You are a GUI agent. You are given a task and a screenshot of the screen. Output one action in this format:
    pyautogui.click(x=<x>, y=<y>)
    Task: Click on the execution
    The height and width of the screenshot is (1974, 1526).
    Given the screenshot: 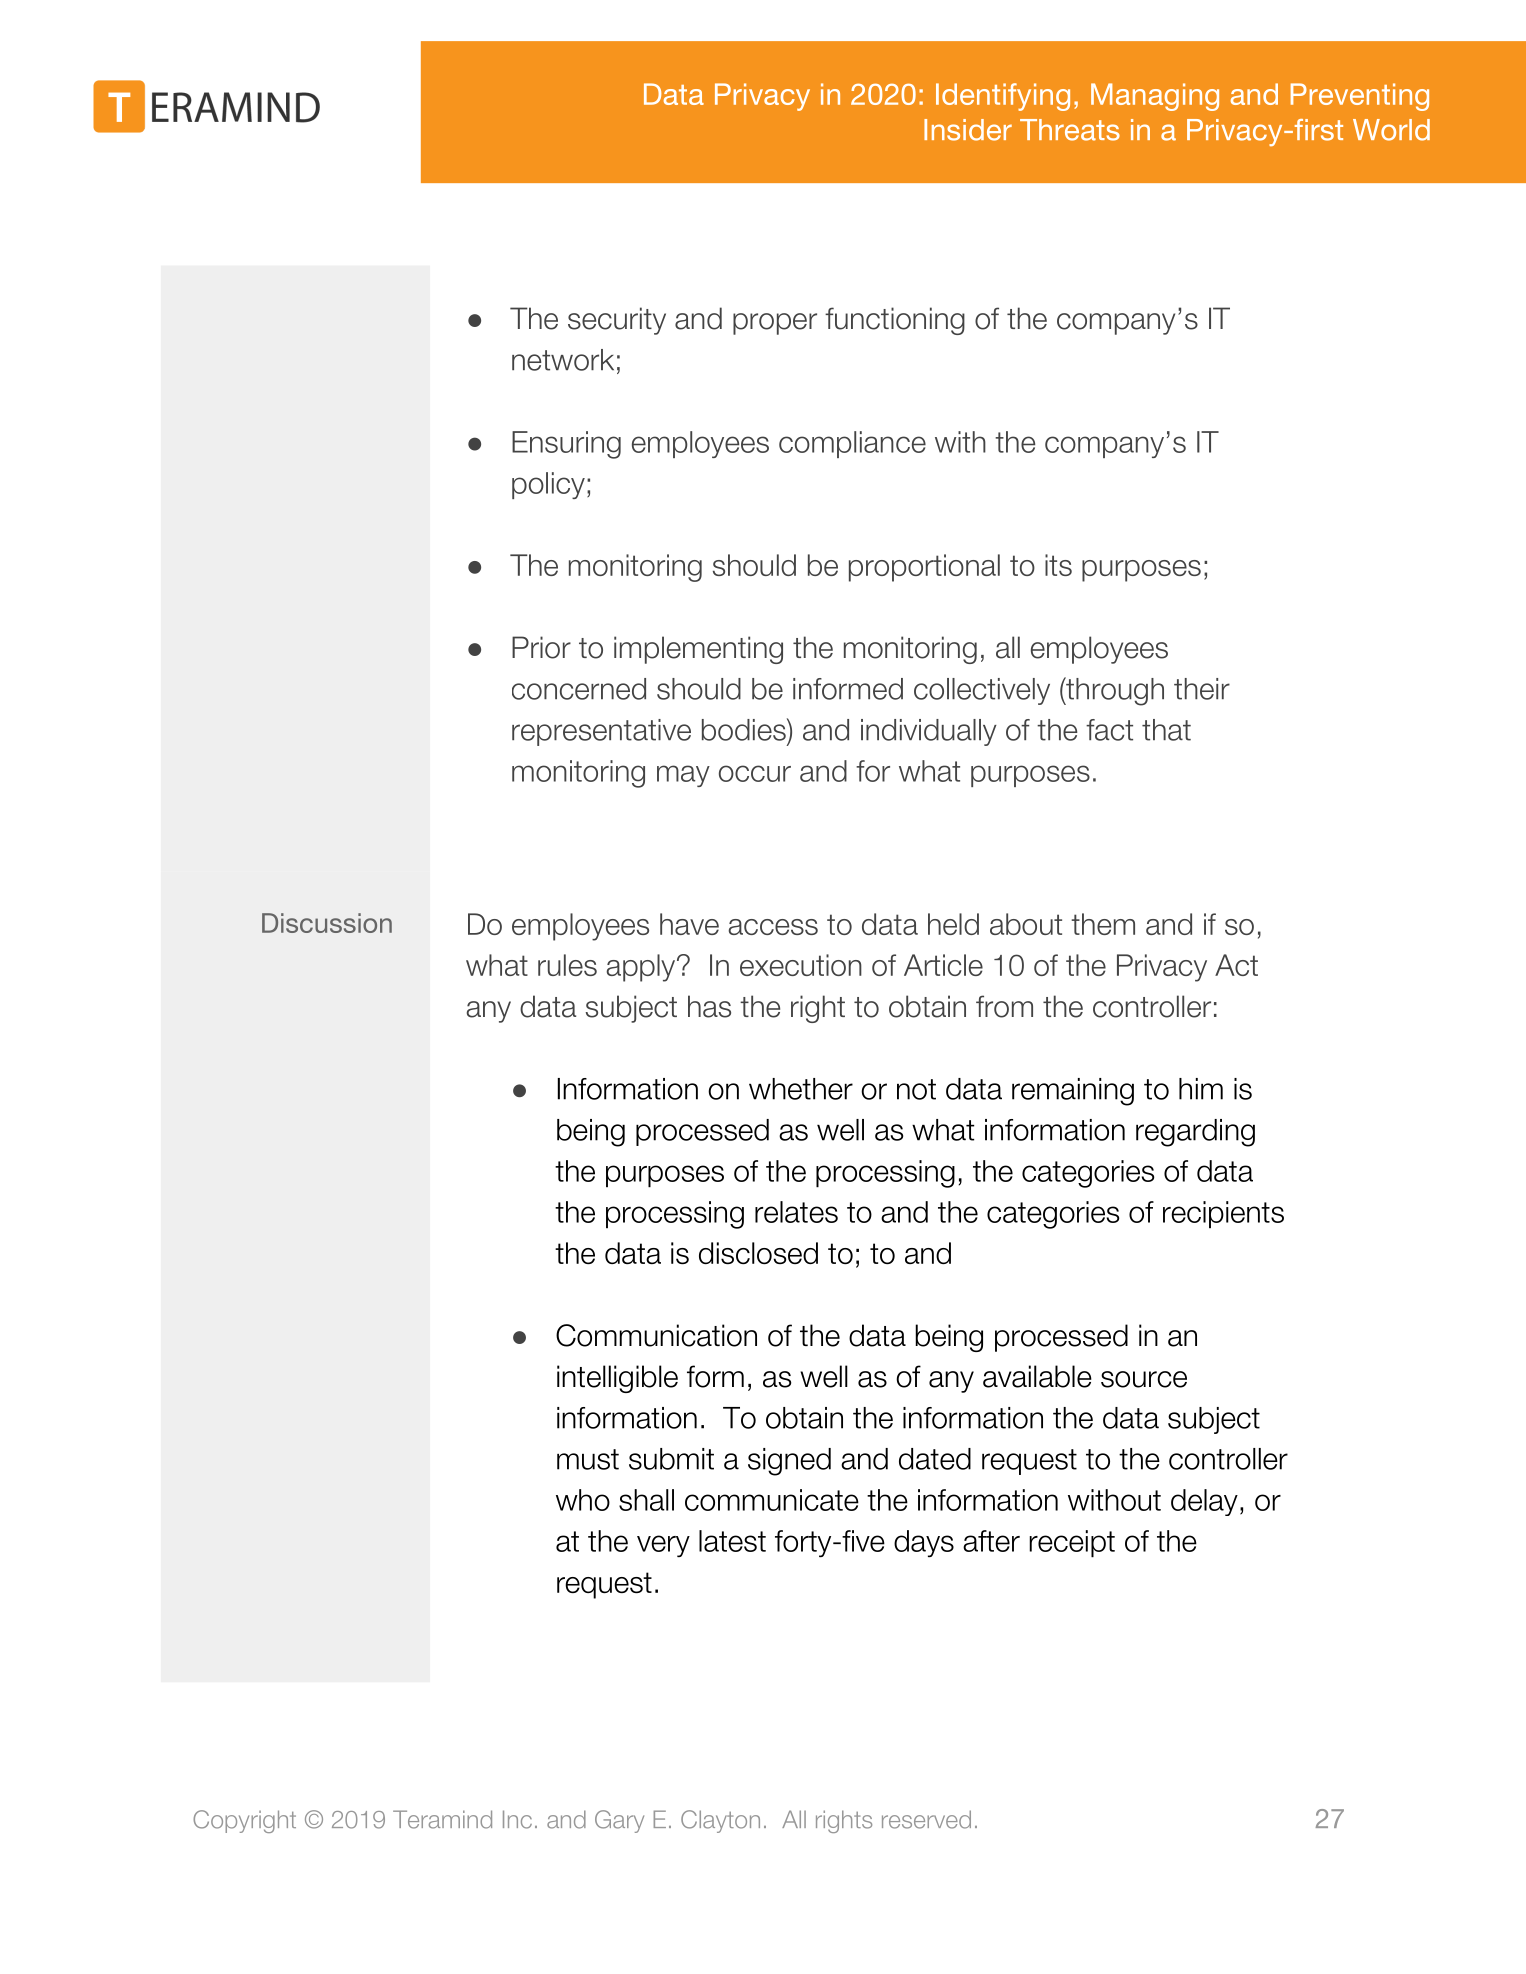 What is the action you would take?
    pyautogui.click(x=801, y=965)
